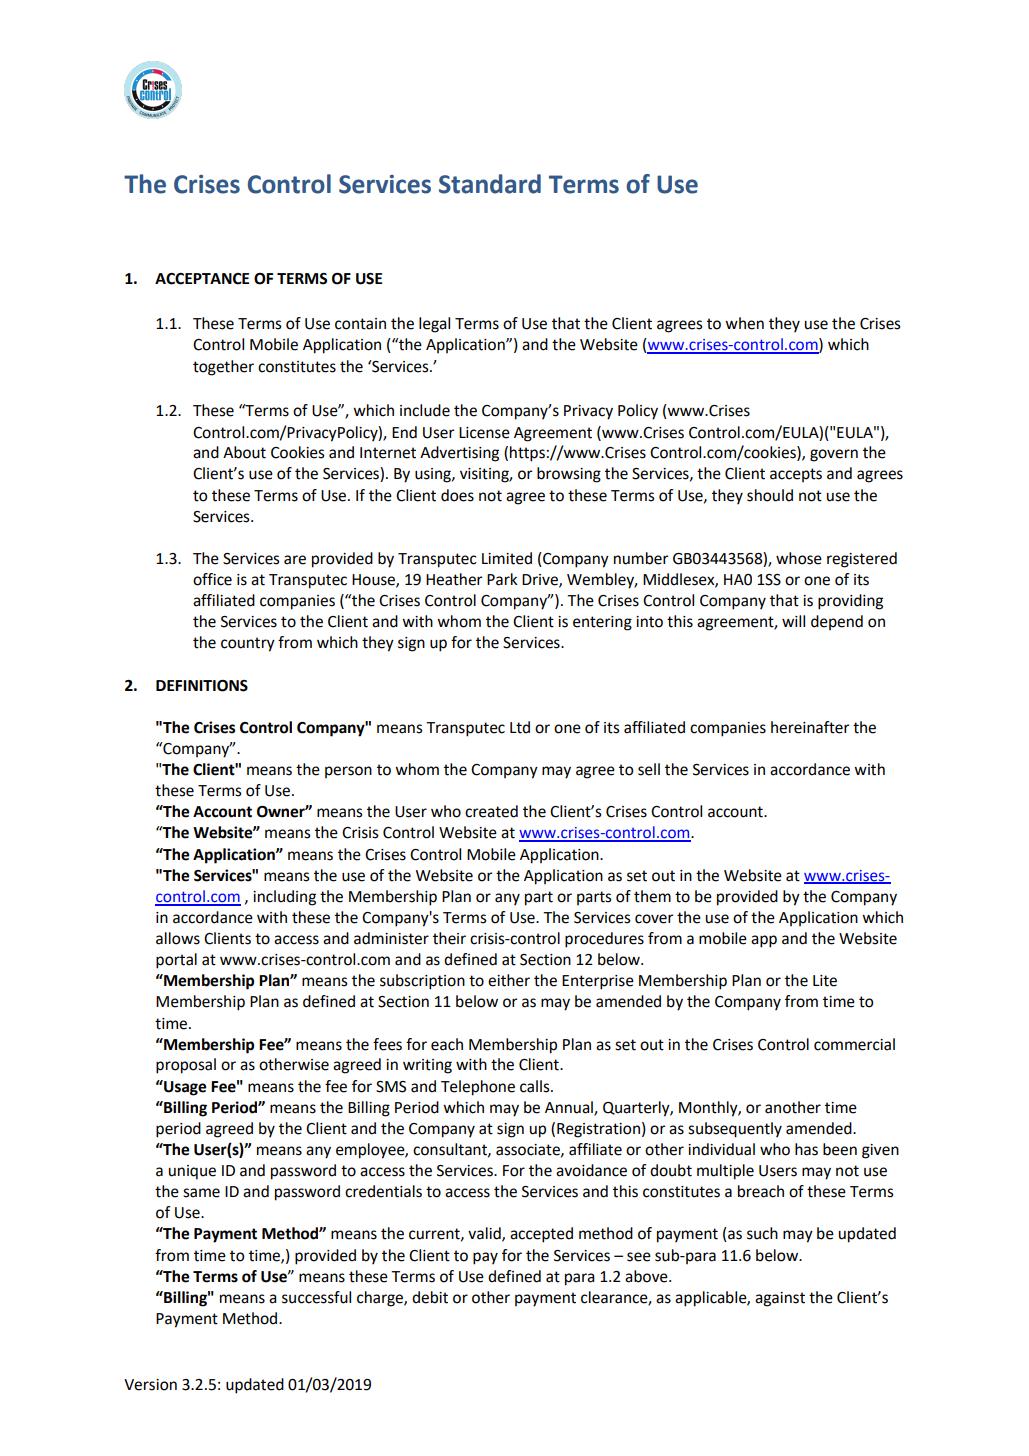  Describe the element at coordinates (202, 279) in the document. I see `ACCEPTANCE` at that location.
